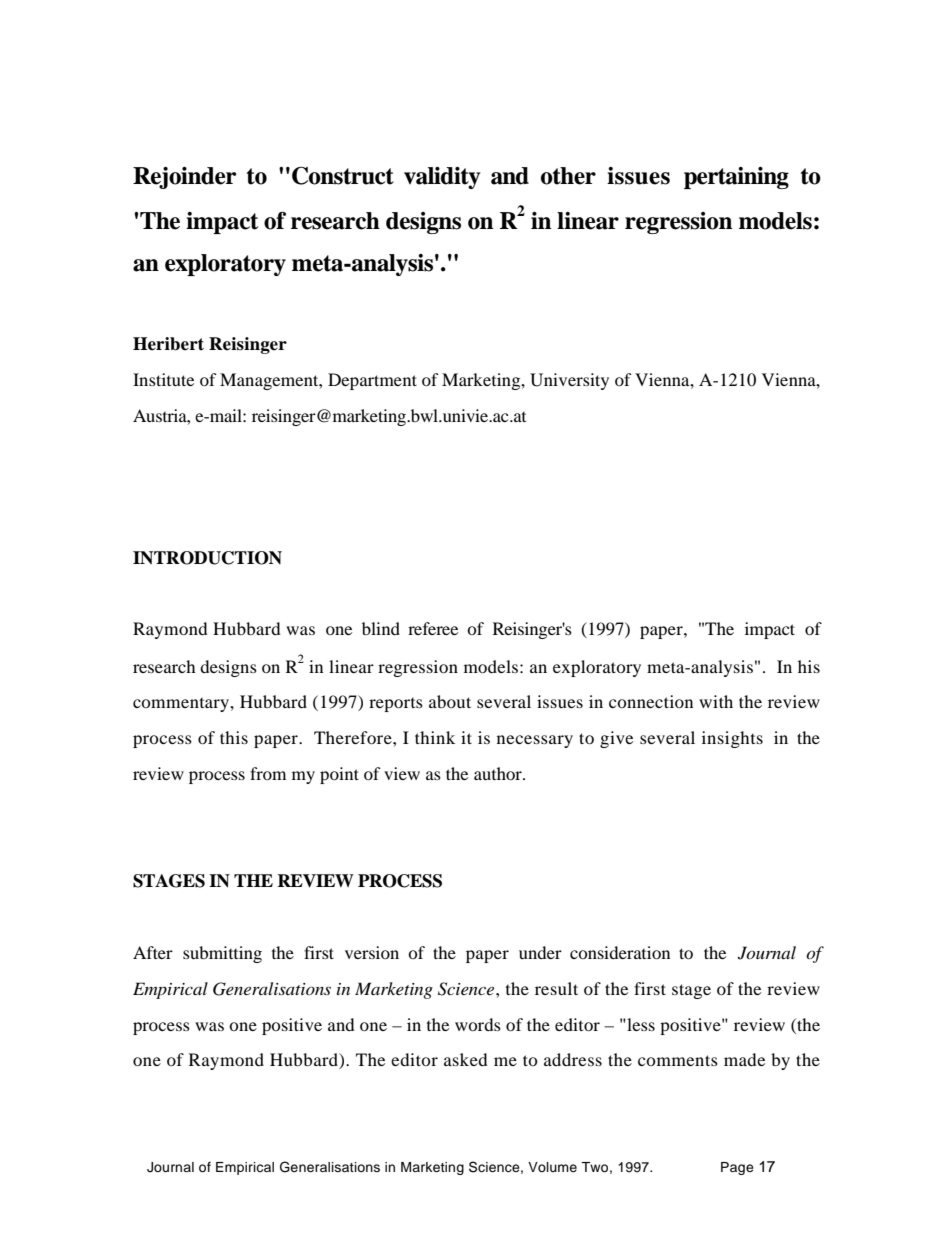  I want to click on asked, so click(466, 1059).
